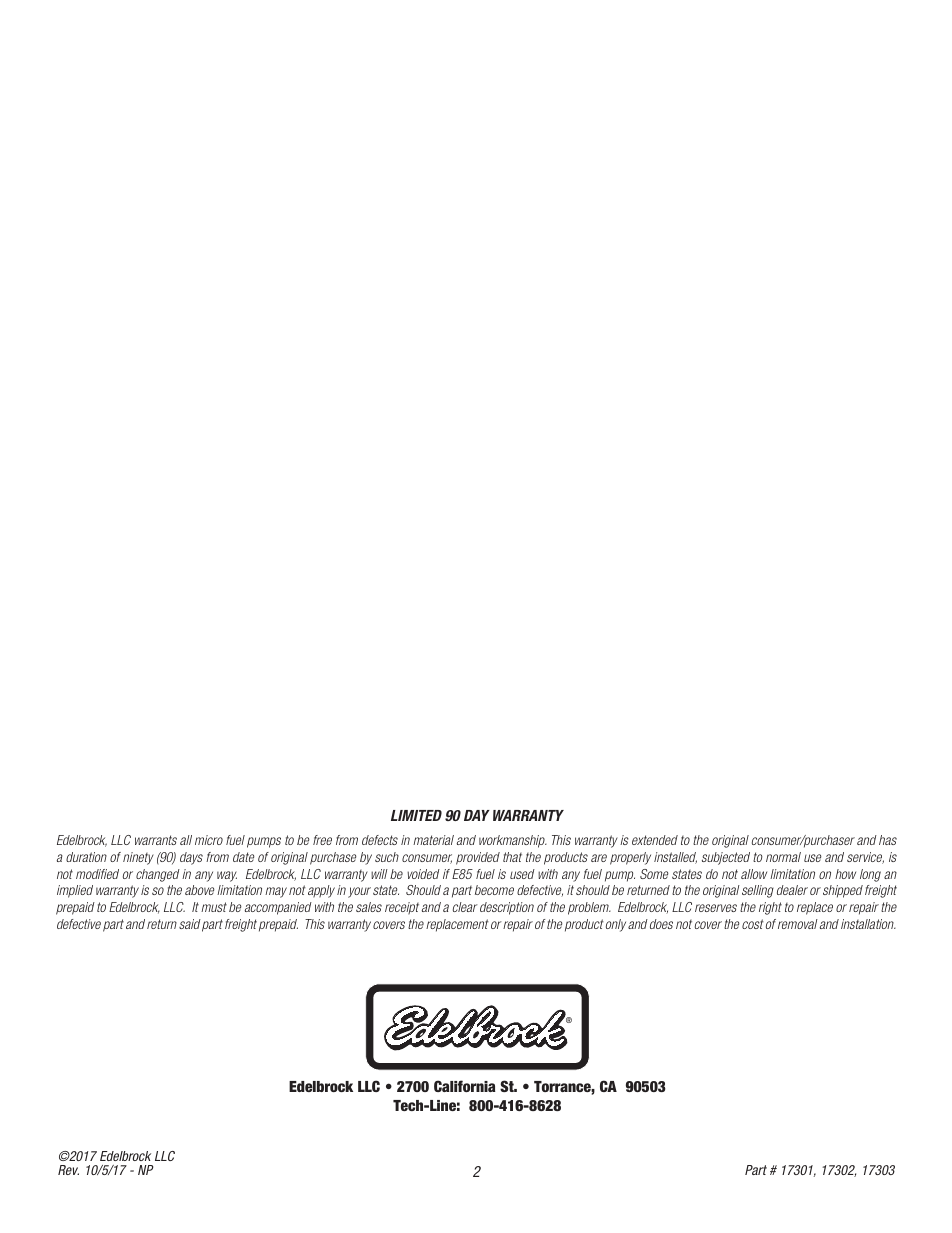 The width and height of the screenshot is (952, 1233). What do you see at coordinates (278, 908) in the screenshot?
I see `accompanied` at bounding box center [278, 908].
